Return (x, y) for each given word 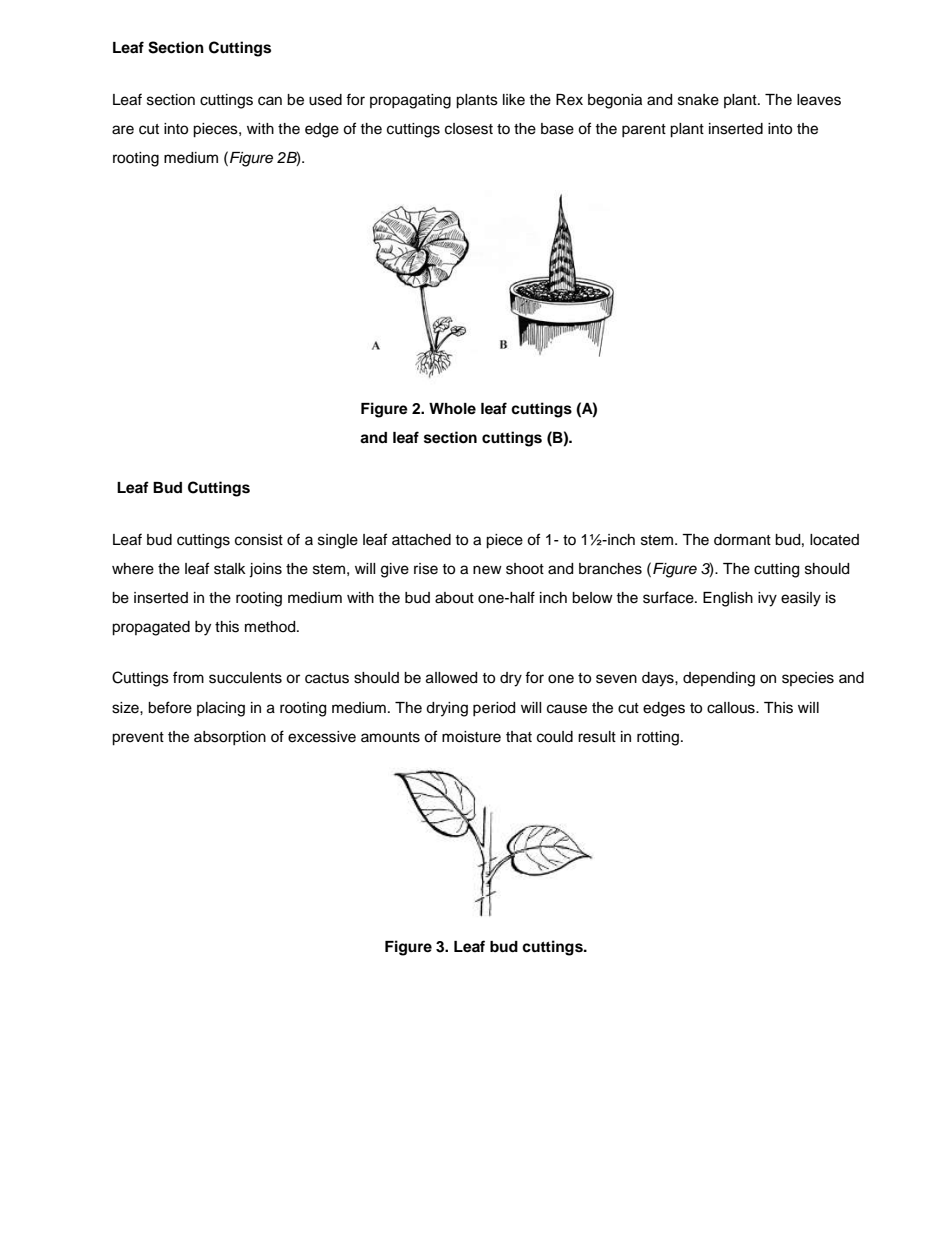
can (270, 101)
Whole (452, 408)
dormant (742, 540)
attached (421, 540)
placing (221, 709)
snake (698, 100)
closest (469, 129)
